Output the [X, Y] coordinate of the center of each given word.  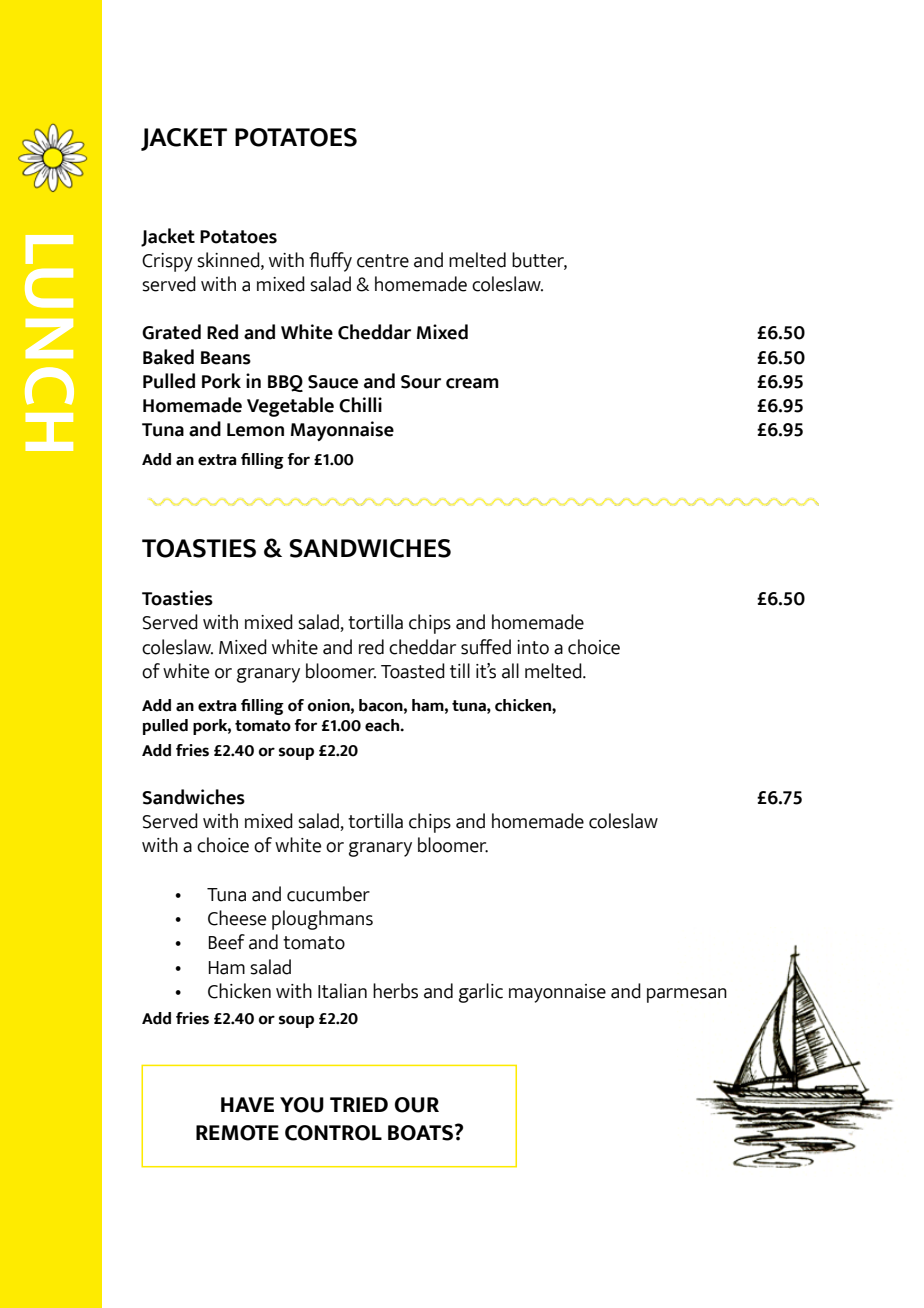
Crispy [167, 262]
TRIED [359, 1104]
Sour [421, 382]
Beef [227, 942]
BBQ [285, 383]
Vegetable [290, 407]
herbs [395, 991]
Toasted [413, 671]
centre [383, 261]
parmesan [687, 995]
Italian [342, 991]
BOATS [420, 1133]
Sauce [333, 382]
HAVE [247, 1104]
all [510, 671]
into [533, 647]
